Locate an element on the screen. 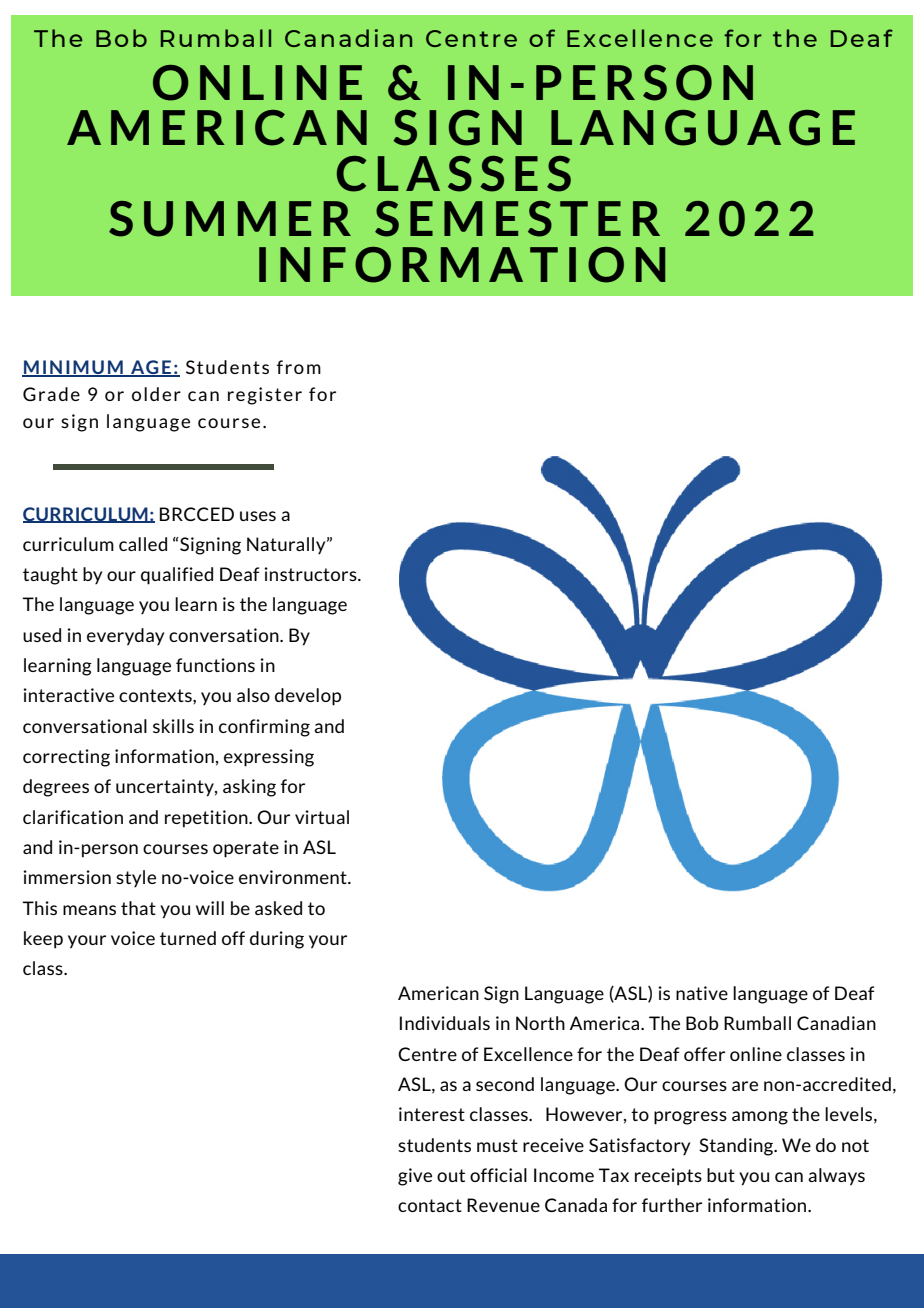  virtual is located at coordinates (322, 817).
